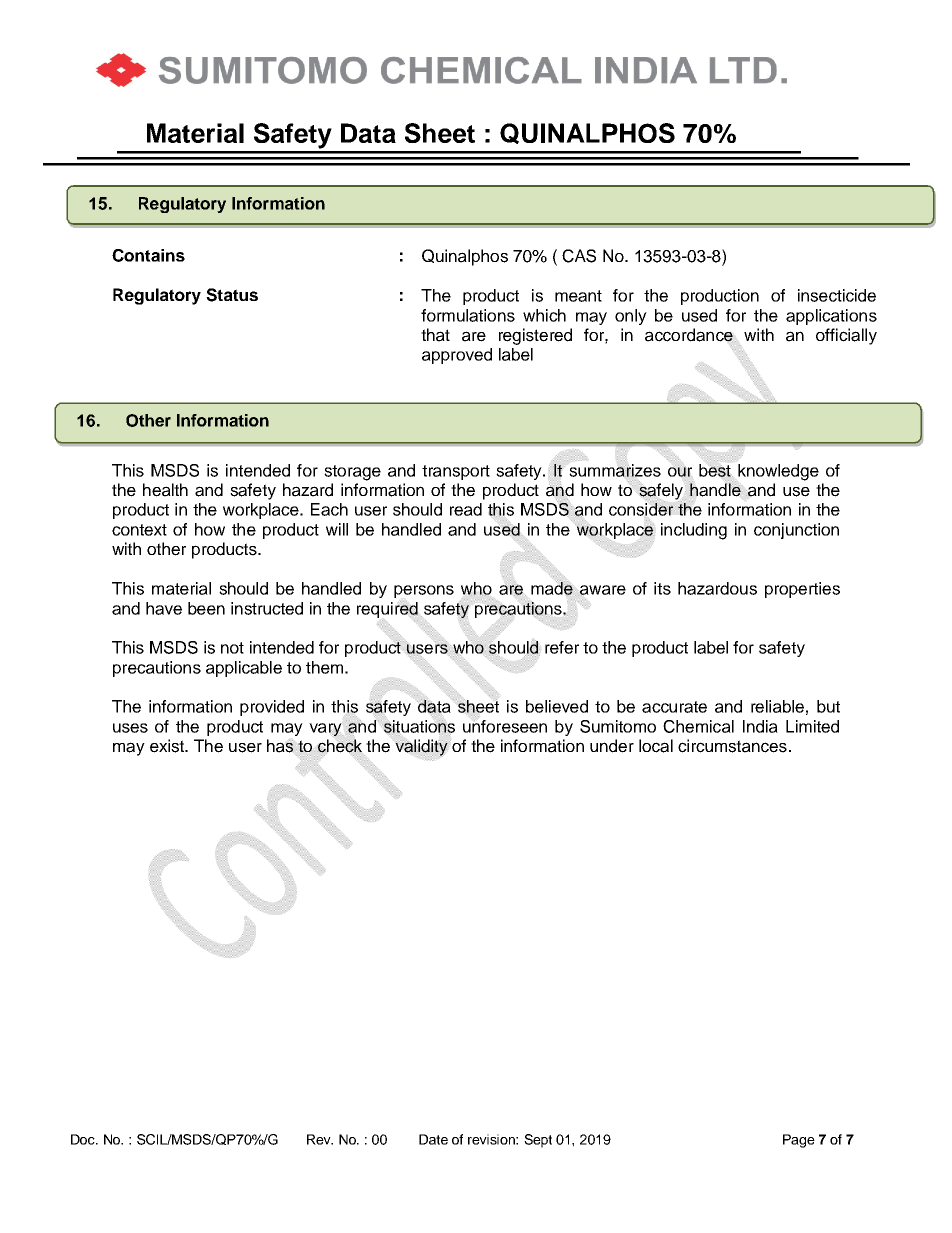 This screenshot has height=1233, width=952. What do you see at coordinates (433, 1139) in the screenshot?
I see `Date` at bounding box center [433, 1139].
